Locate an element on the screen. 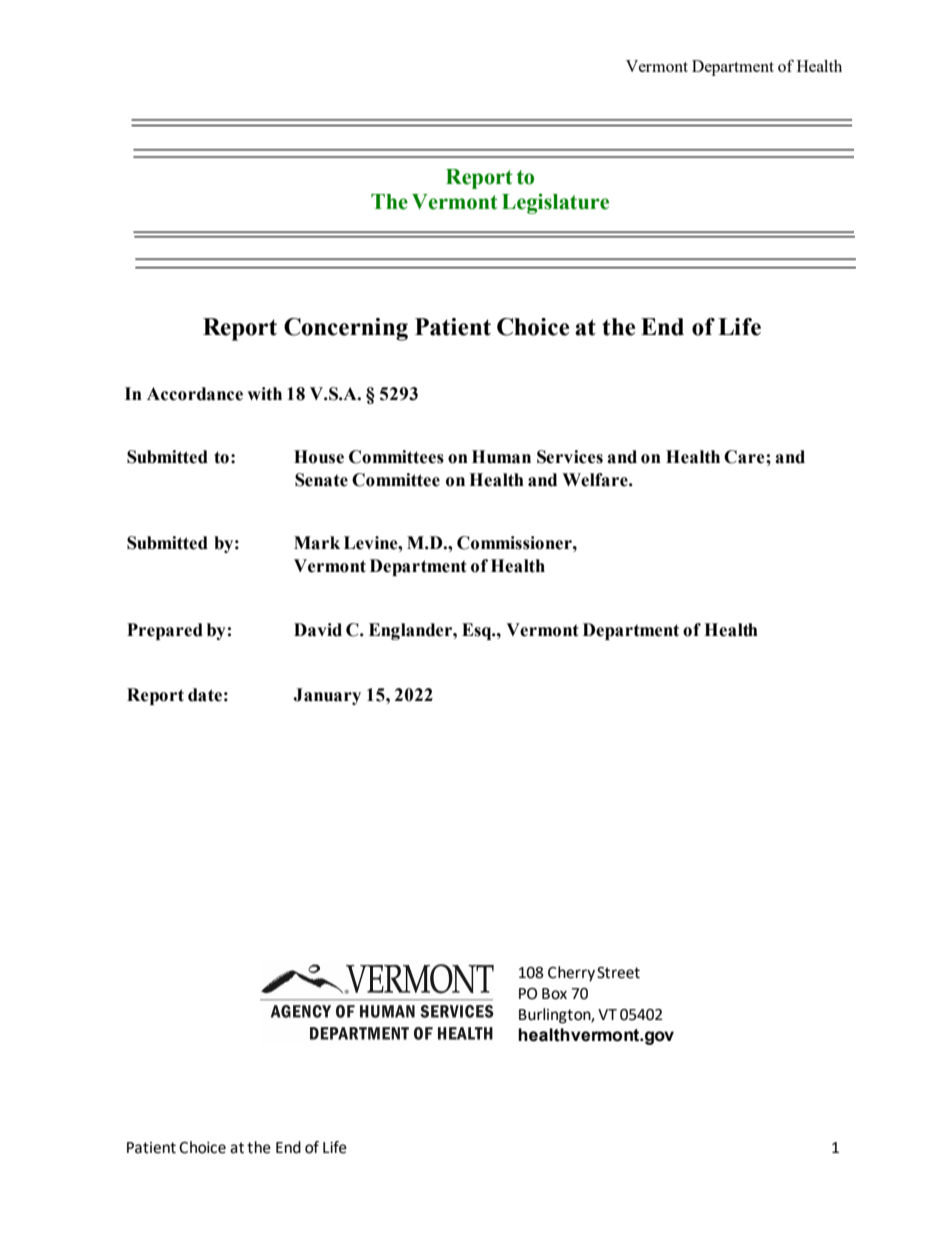 The height and width of the screenshot is (1233, 952). January is located at coordinates (327, 696).
